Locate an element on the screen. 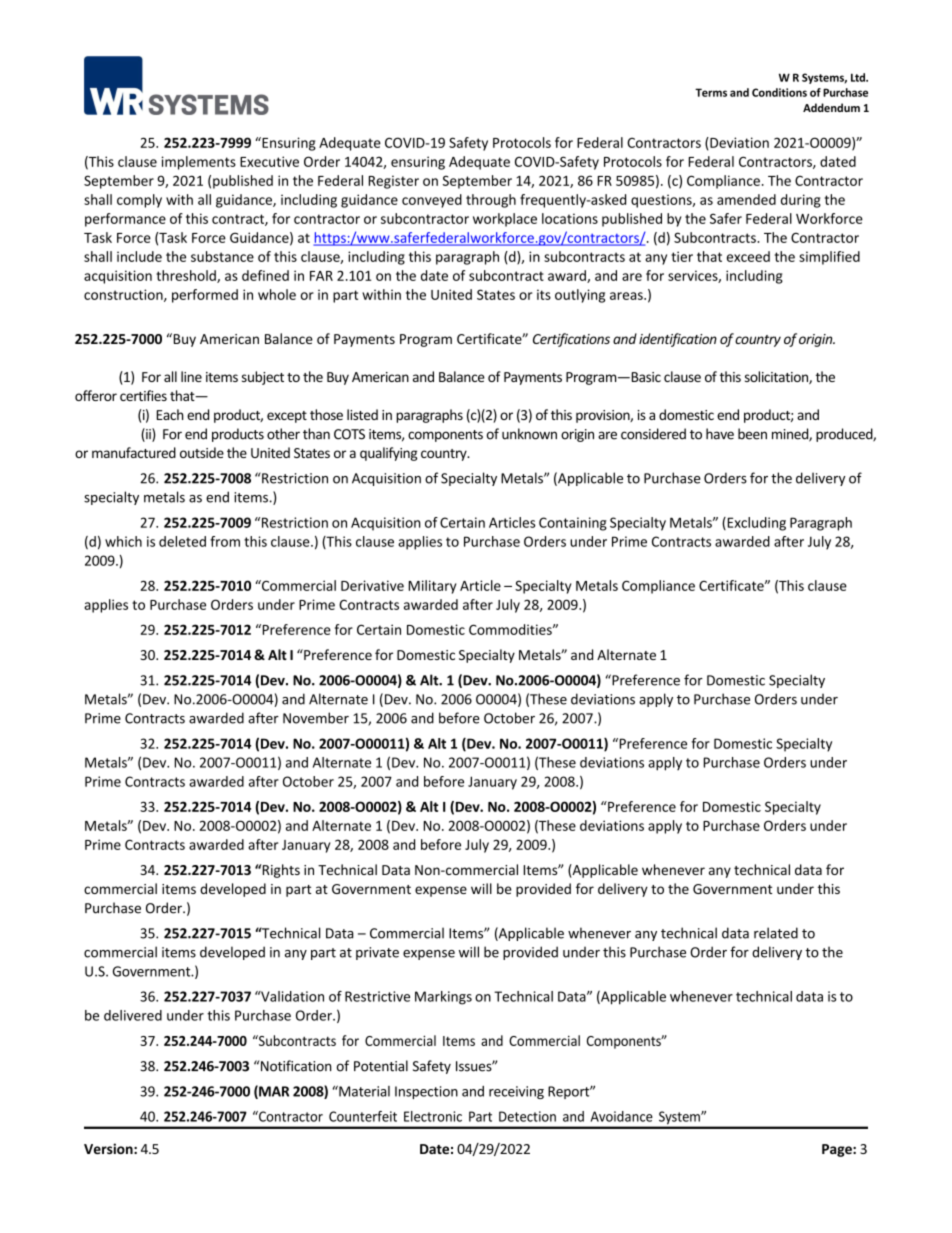 Image resolution: width=952 pixels, height=1233 pixels. delivered is located at coordinates (133, 1015).
